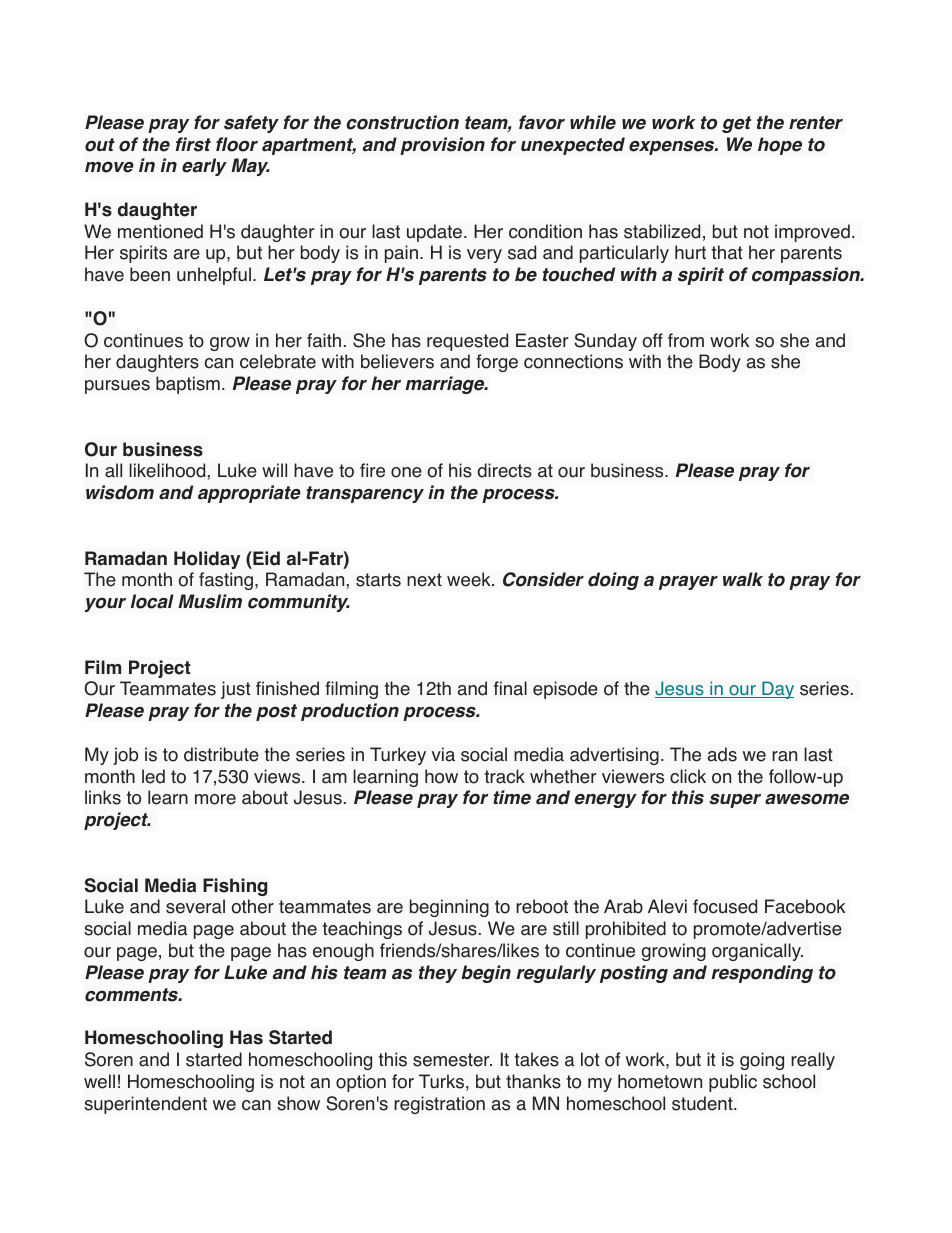  I want to click on directs, so click(504, 470).
